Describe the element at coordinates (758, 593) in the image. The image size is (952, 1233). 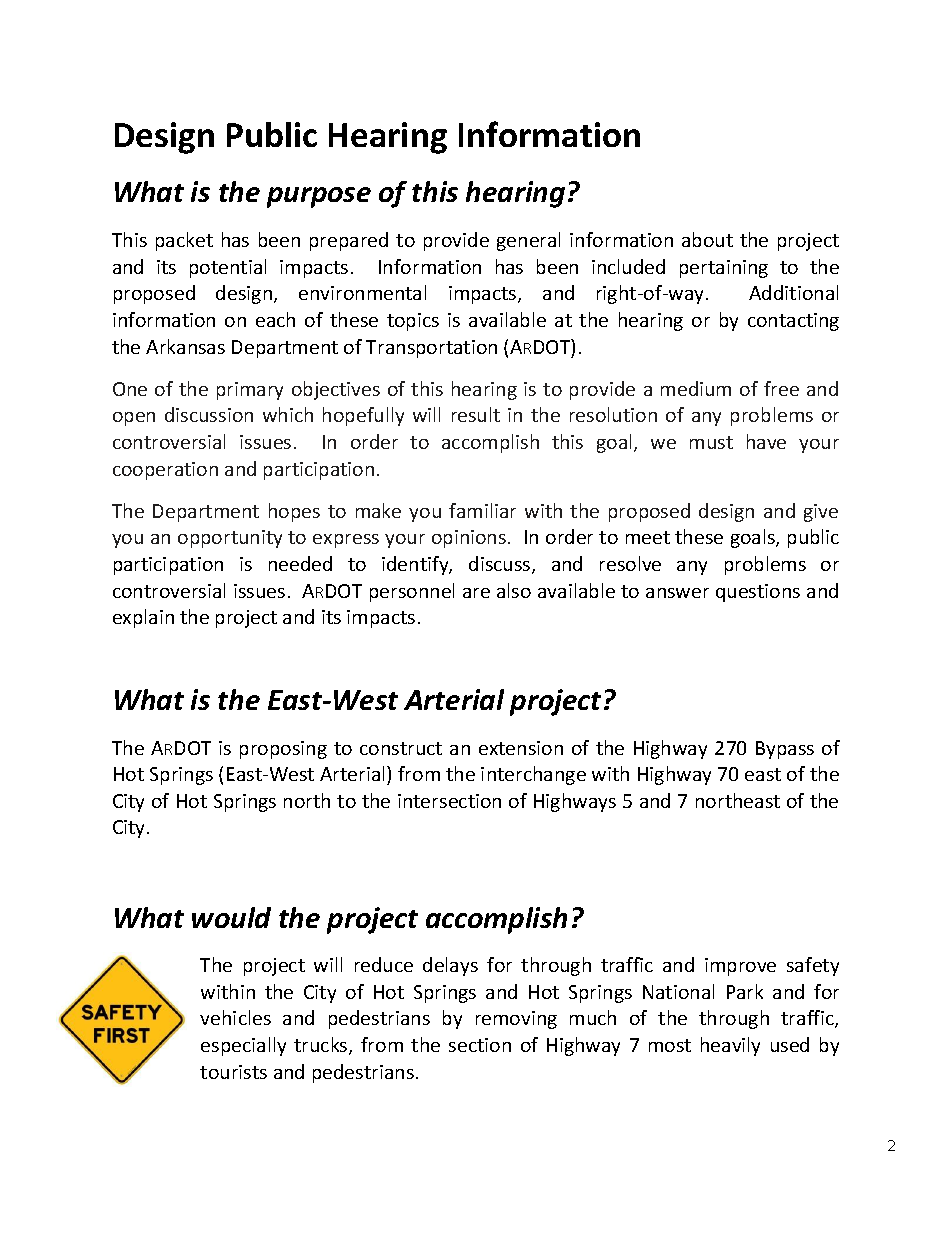
I see `questions` at that location.
